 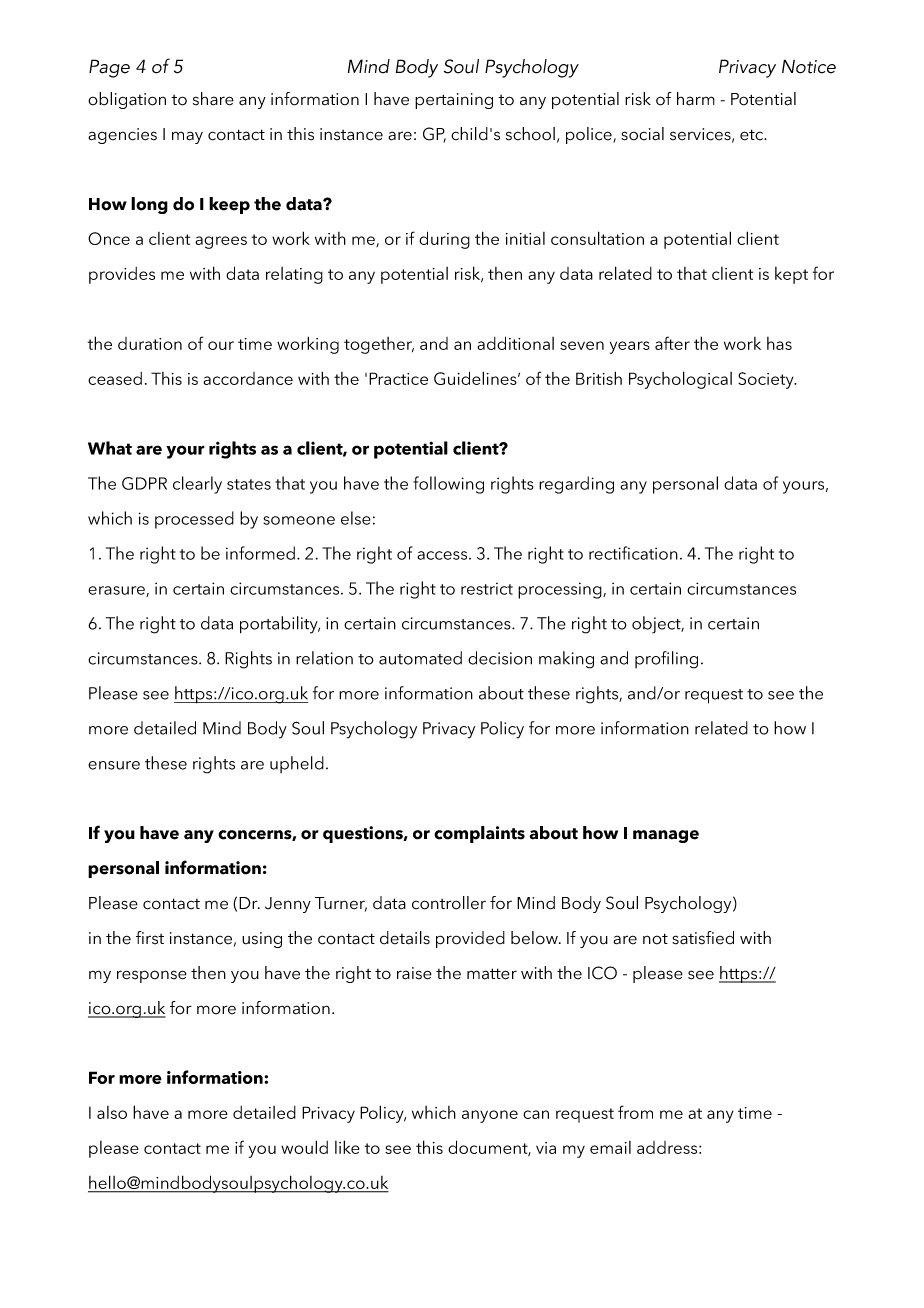 What do you see at coordinates (515, 343) in the screenshot?
I see `additional` at bounding box center [515, 343].
